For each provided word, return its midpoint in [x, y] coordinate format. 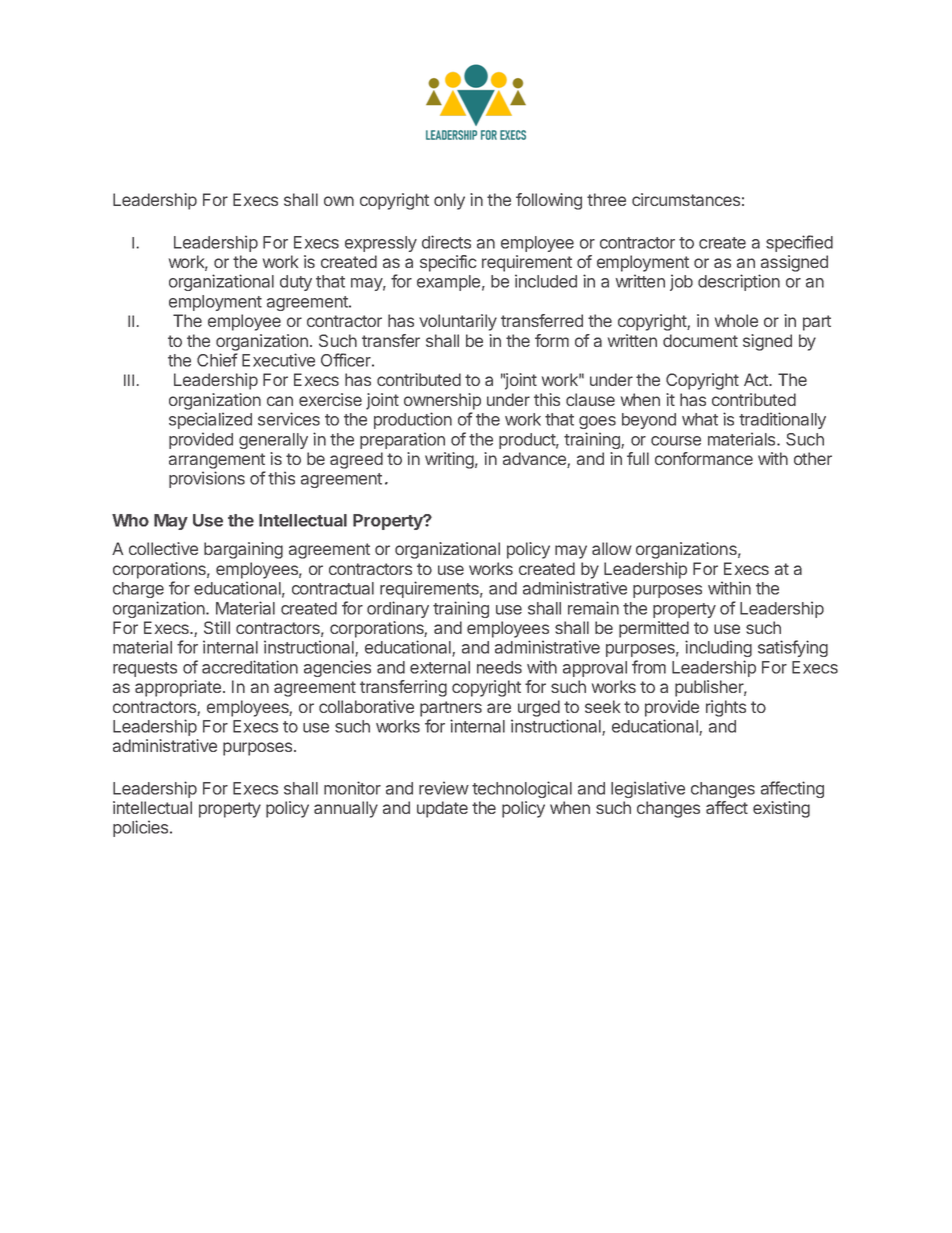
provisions [207, 479]
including [718, 648]
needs [499, 667]
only [449, 201]
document [700, 340]
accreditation [250, 667]
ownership [442, 401]
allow [612, 548]
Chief [217, 360]
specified [799, 243]
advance [535, 460]
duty [296, 283]
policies [142, 828]
